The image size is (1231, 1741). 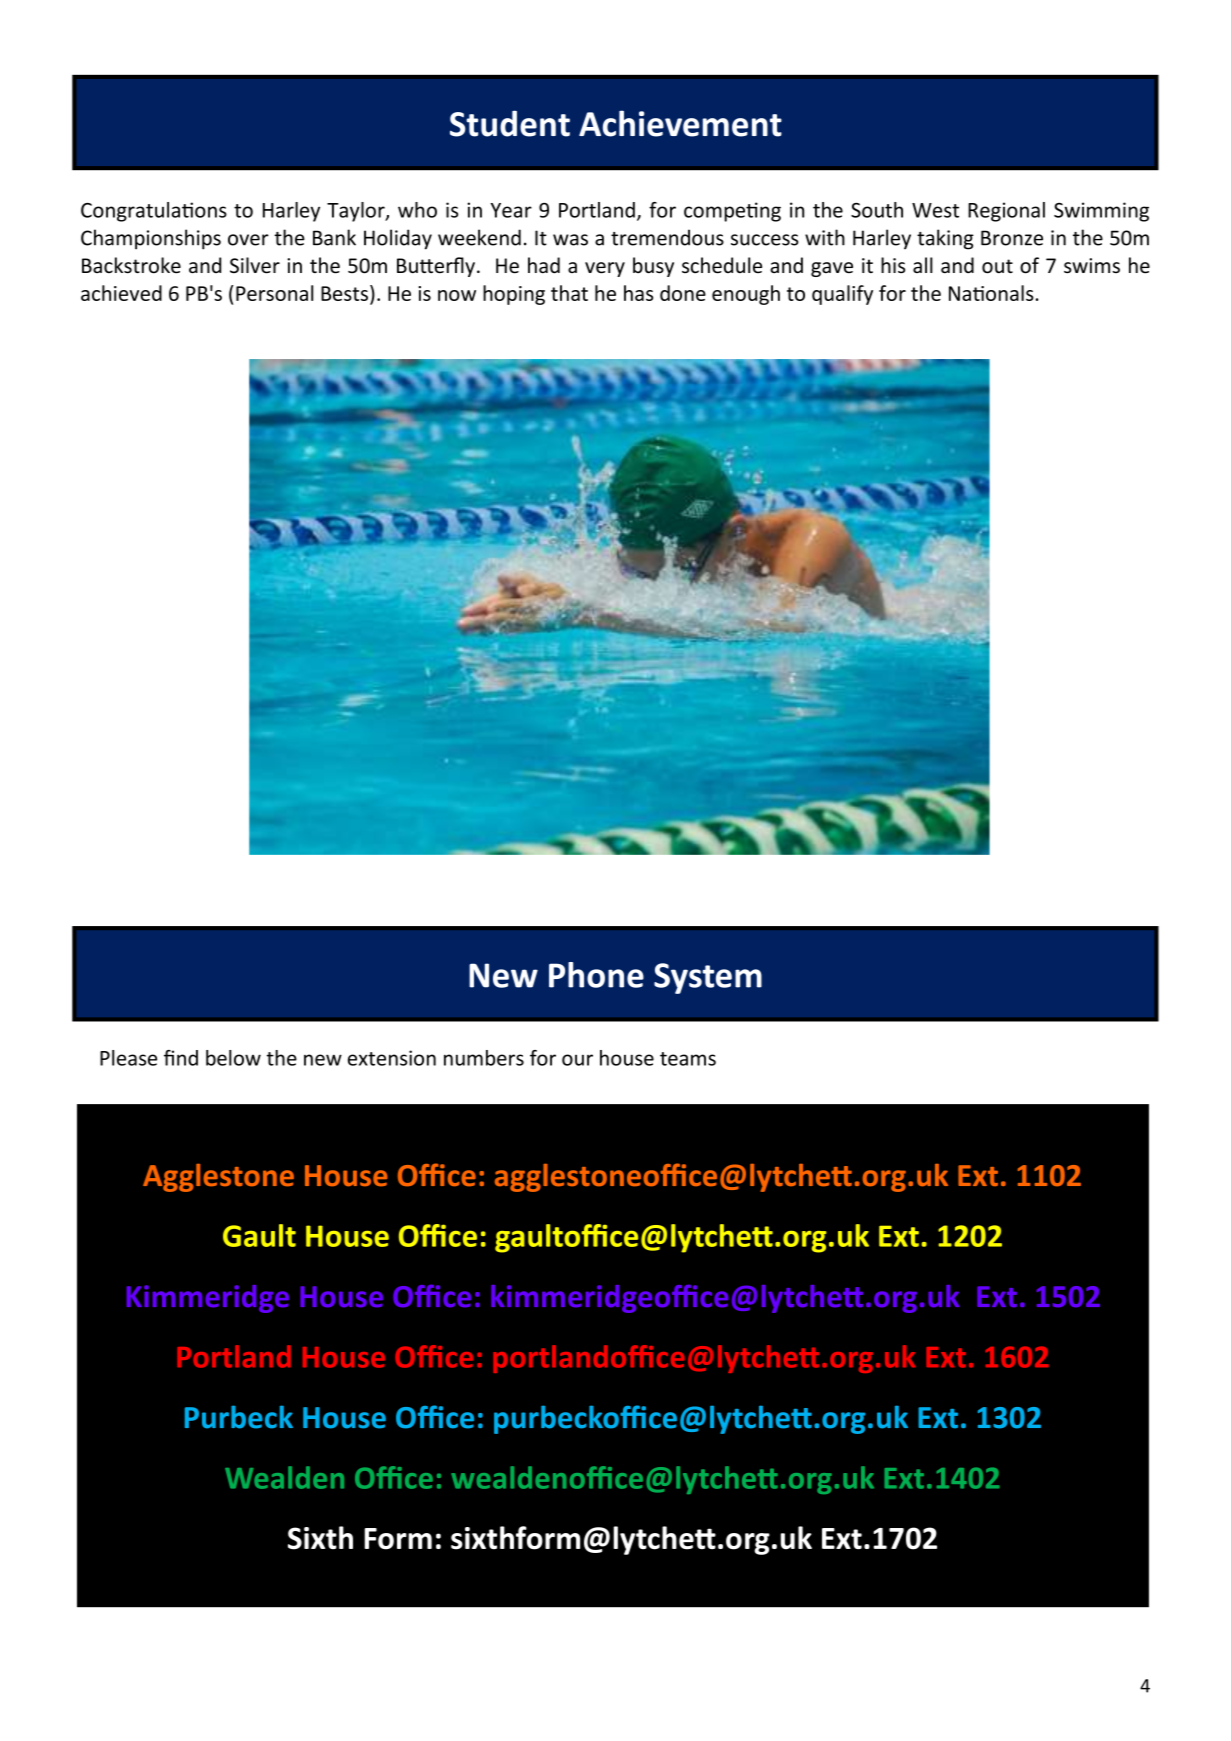 I want to click on below, so click(x=233, y=1058).
